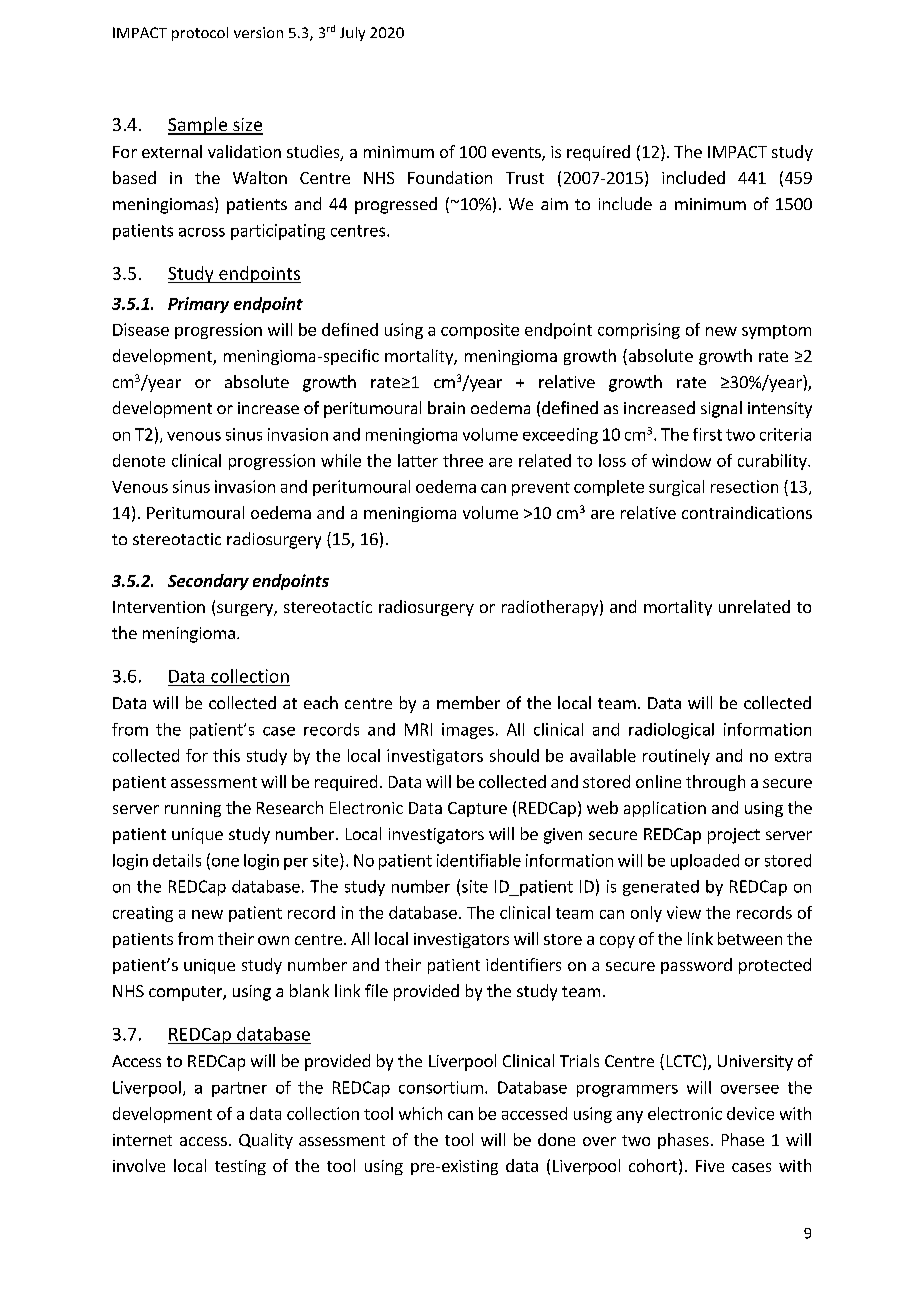 The width and height of the document is (924, 1308). What do you see at coordinates (715, 783) in the document?
I see `through` at bounding box center [715, 783].
